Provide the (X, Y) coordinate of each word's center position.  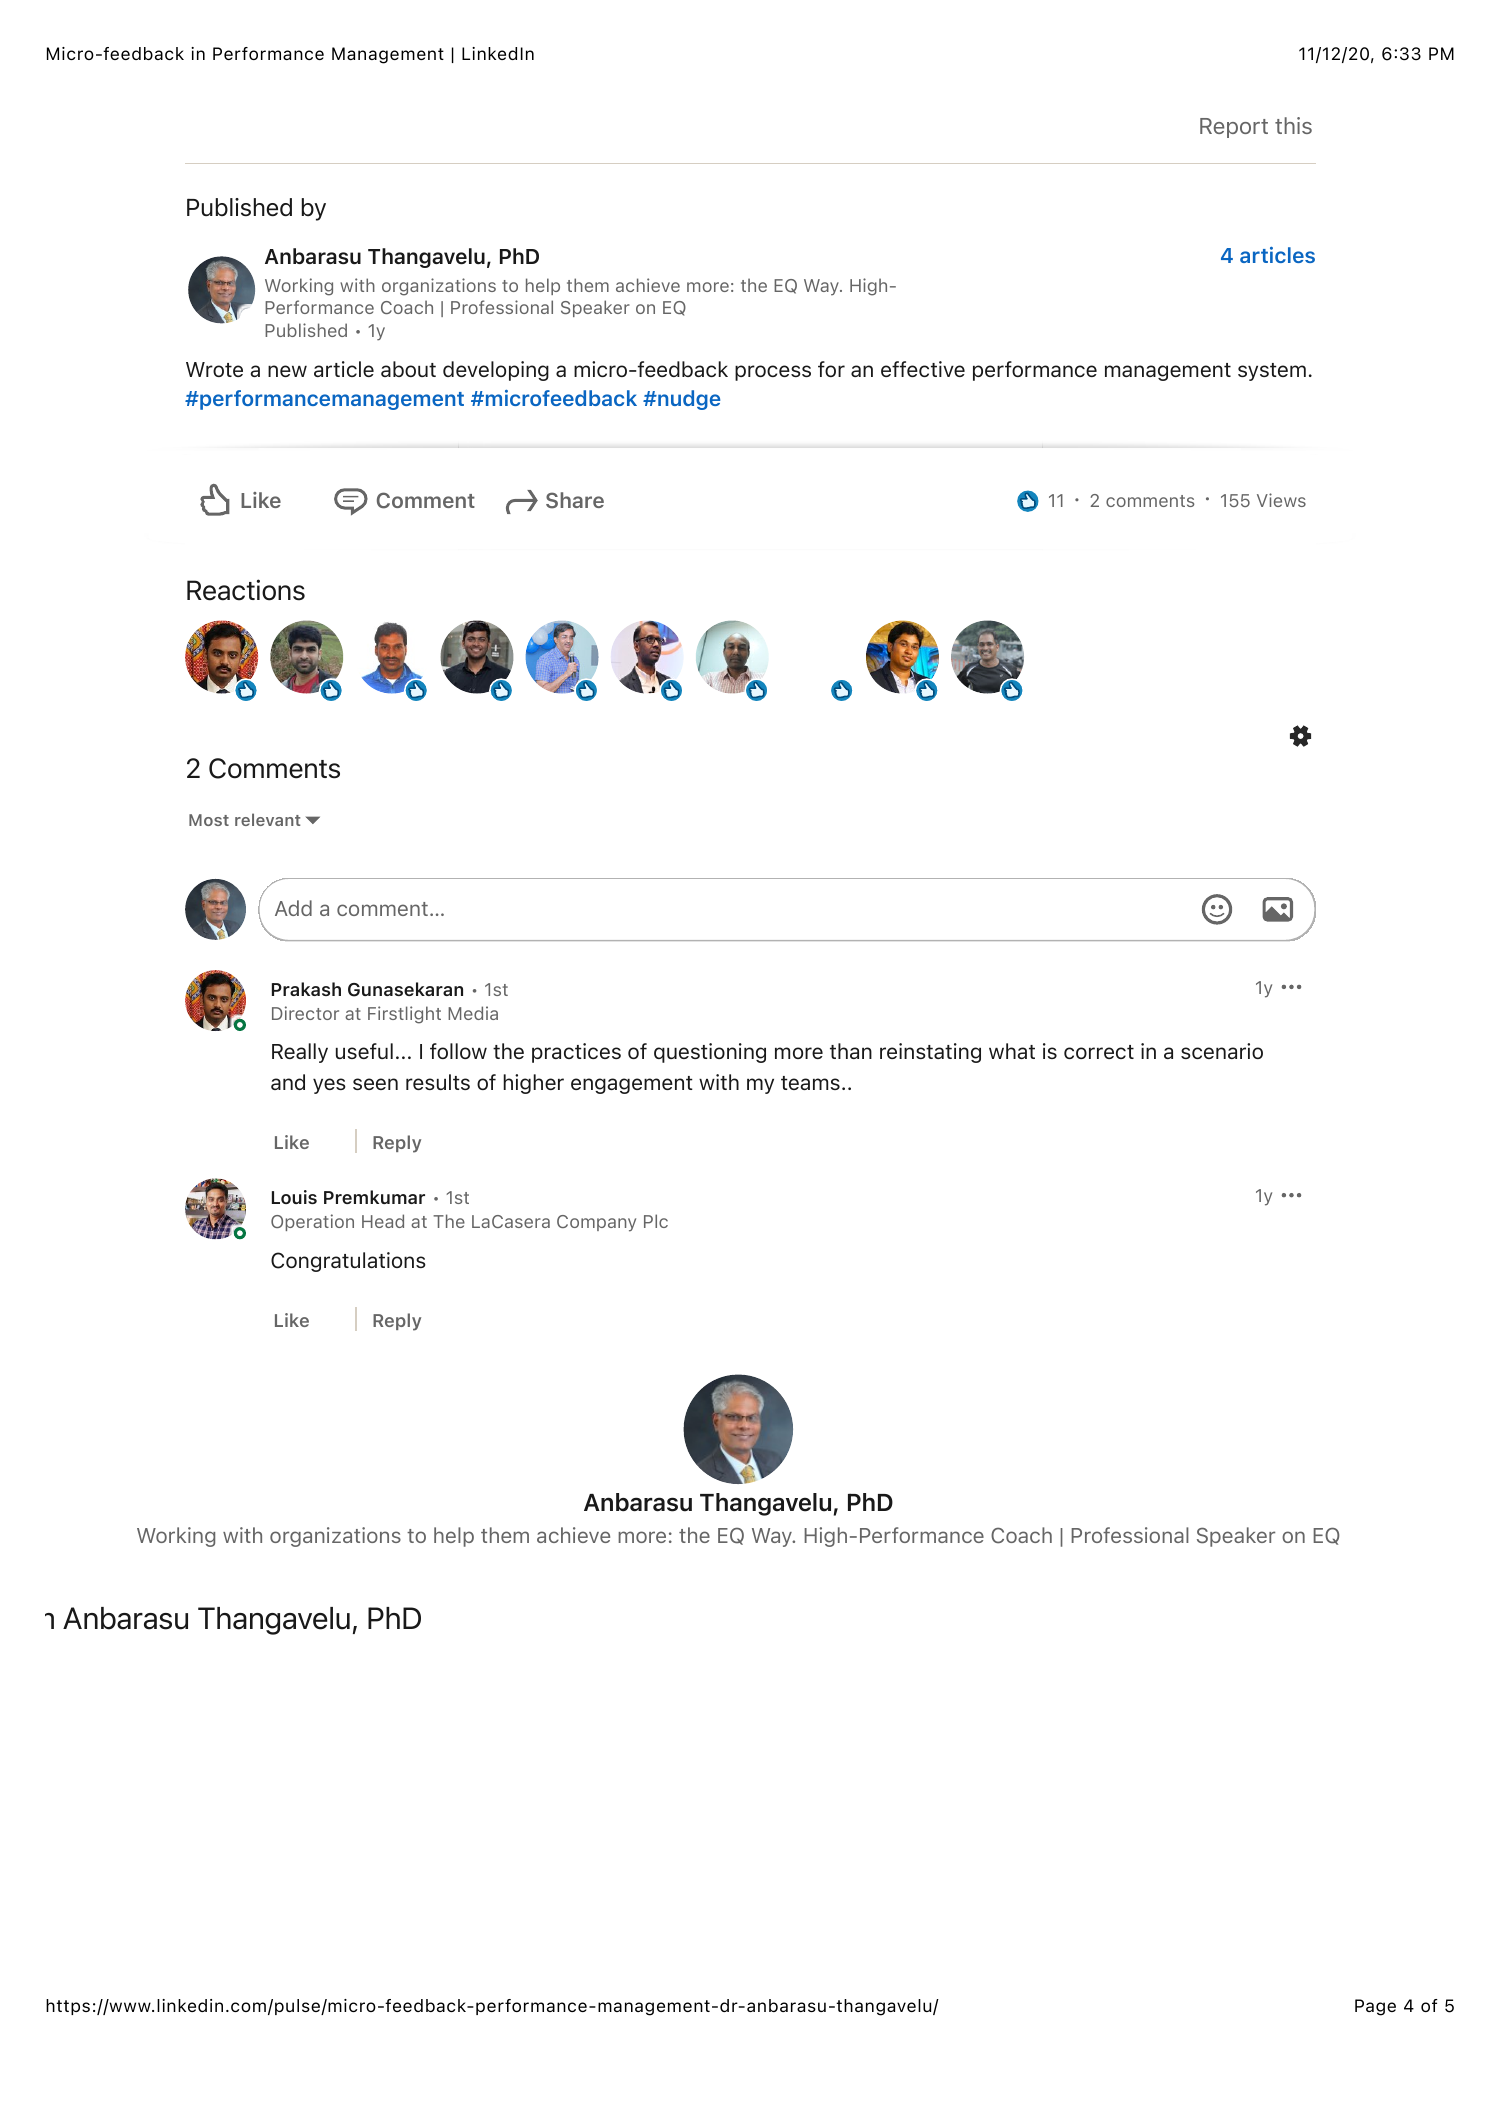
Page (1375, 2007)
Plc (656, 1221)
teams (810, 1083)
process (773, 373)
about (408, 369)
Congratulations (348, 1262)
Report (1234, 128)
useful (364, 1051)
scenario (1222, 1051)
